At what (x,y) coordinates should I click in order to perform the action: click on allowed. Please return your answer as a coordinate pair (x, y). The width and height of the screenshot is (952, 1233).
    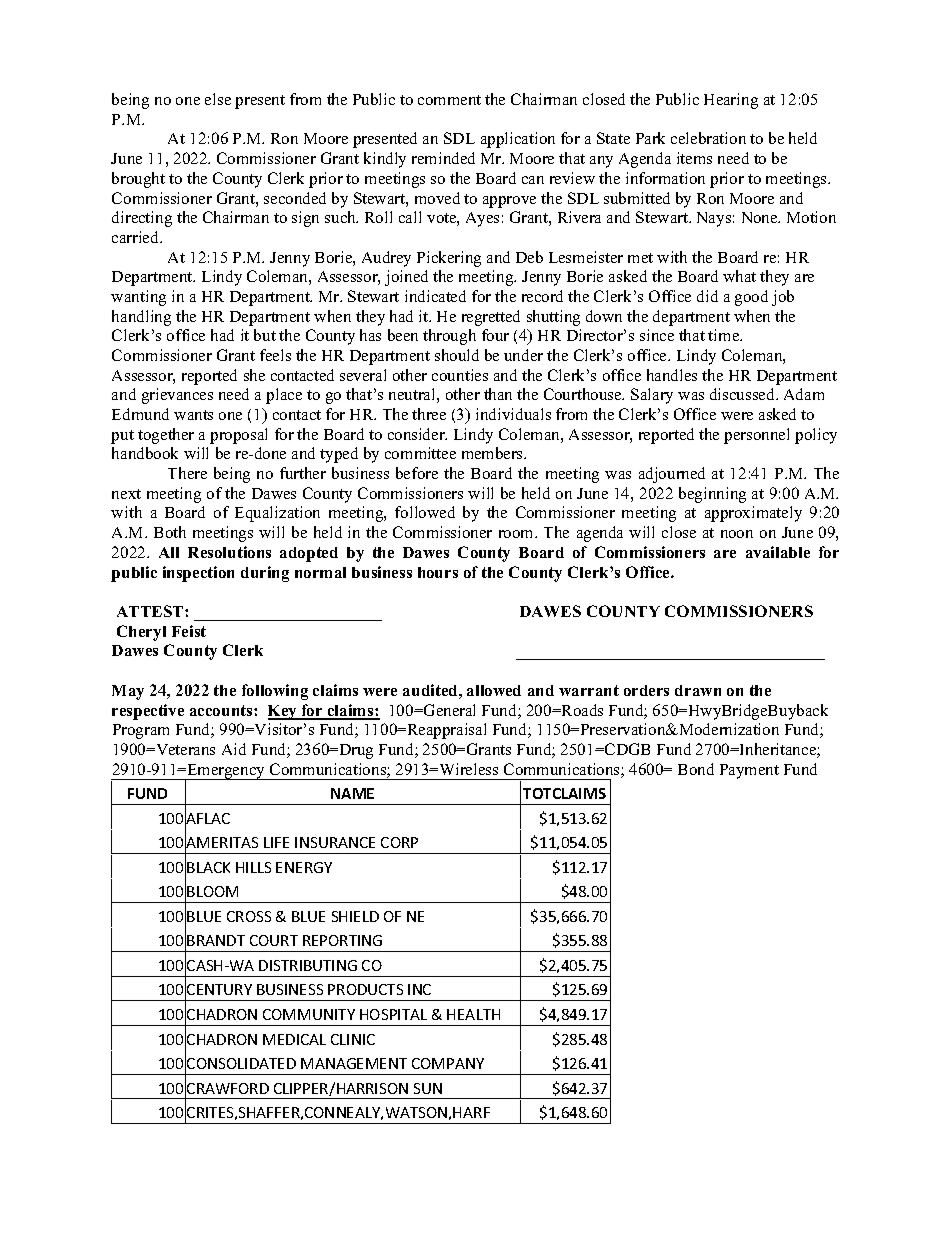
    Looking at the image, I should click on (494, 690).
